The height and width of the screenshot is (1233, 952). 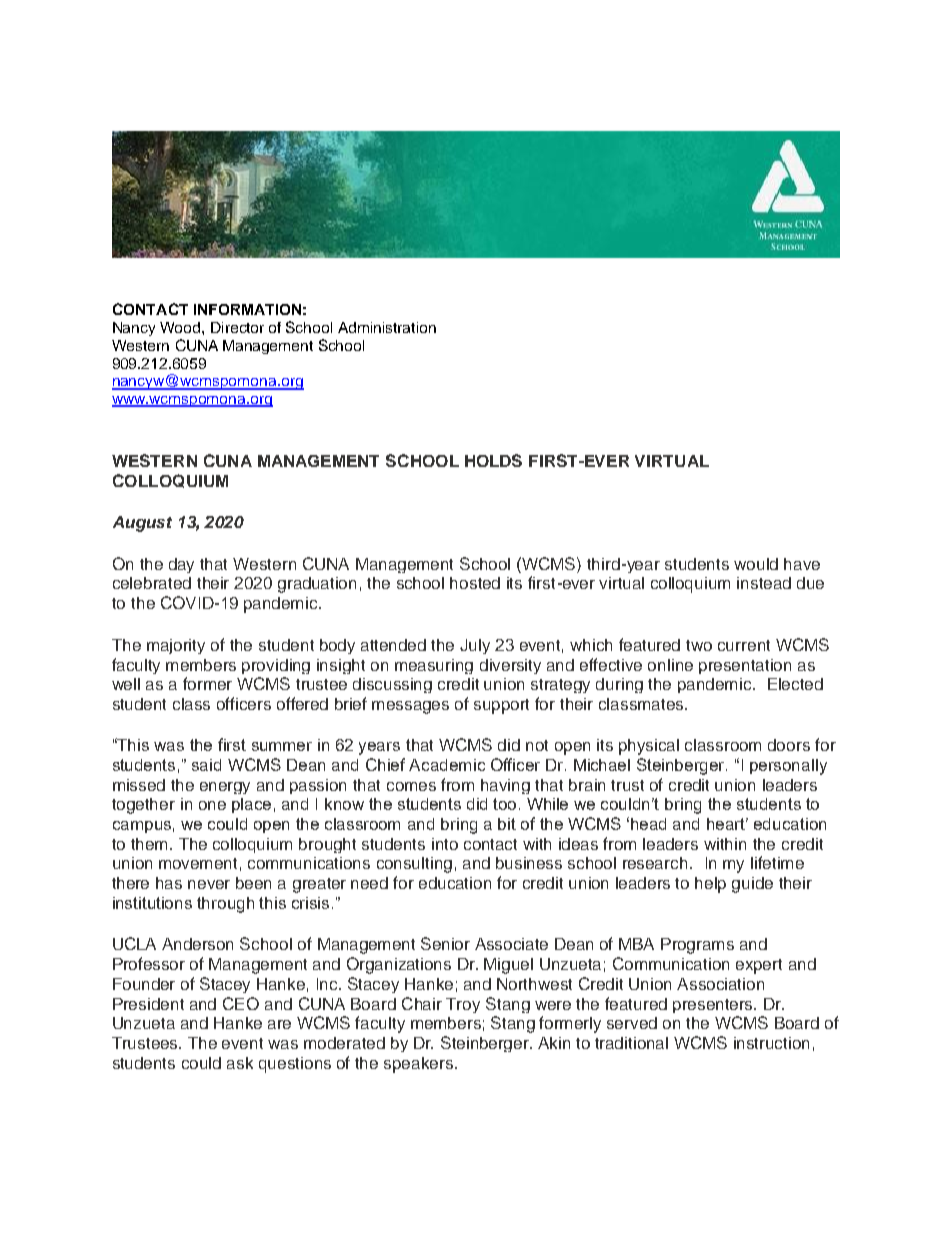 What do you see at coordinates (493, 460) in the screenshot?
I see `HOLDS` at bounding box center [493, 460].
